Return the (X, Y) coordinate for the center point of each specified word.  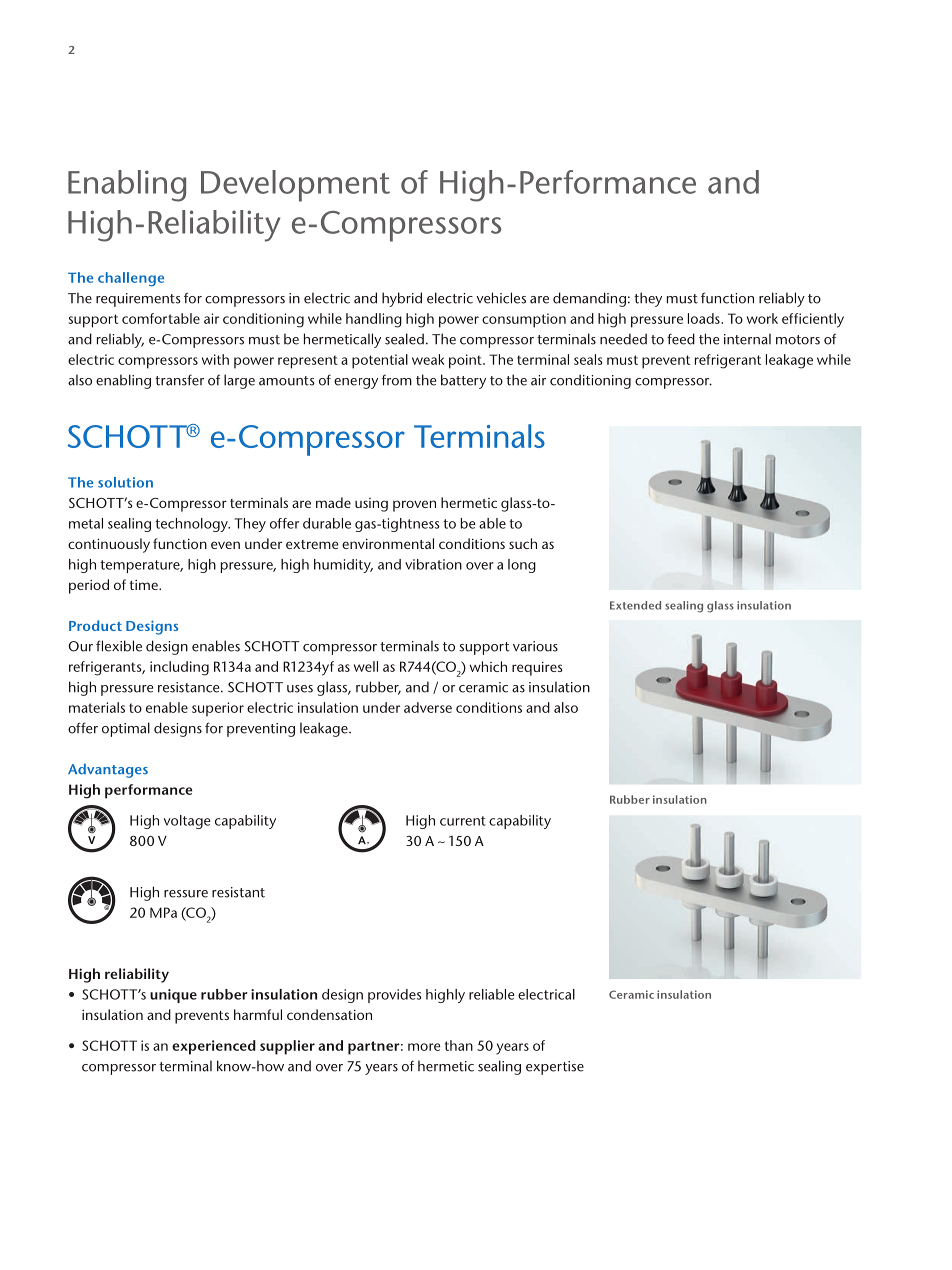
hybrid (402, 299)
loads (705, 318)
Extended (635, 605)
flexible (119, 646)
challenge (131, 279)
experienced (214, 1047)
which (488, 666)
